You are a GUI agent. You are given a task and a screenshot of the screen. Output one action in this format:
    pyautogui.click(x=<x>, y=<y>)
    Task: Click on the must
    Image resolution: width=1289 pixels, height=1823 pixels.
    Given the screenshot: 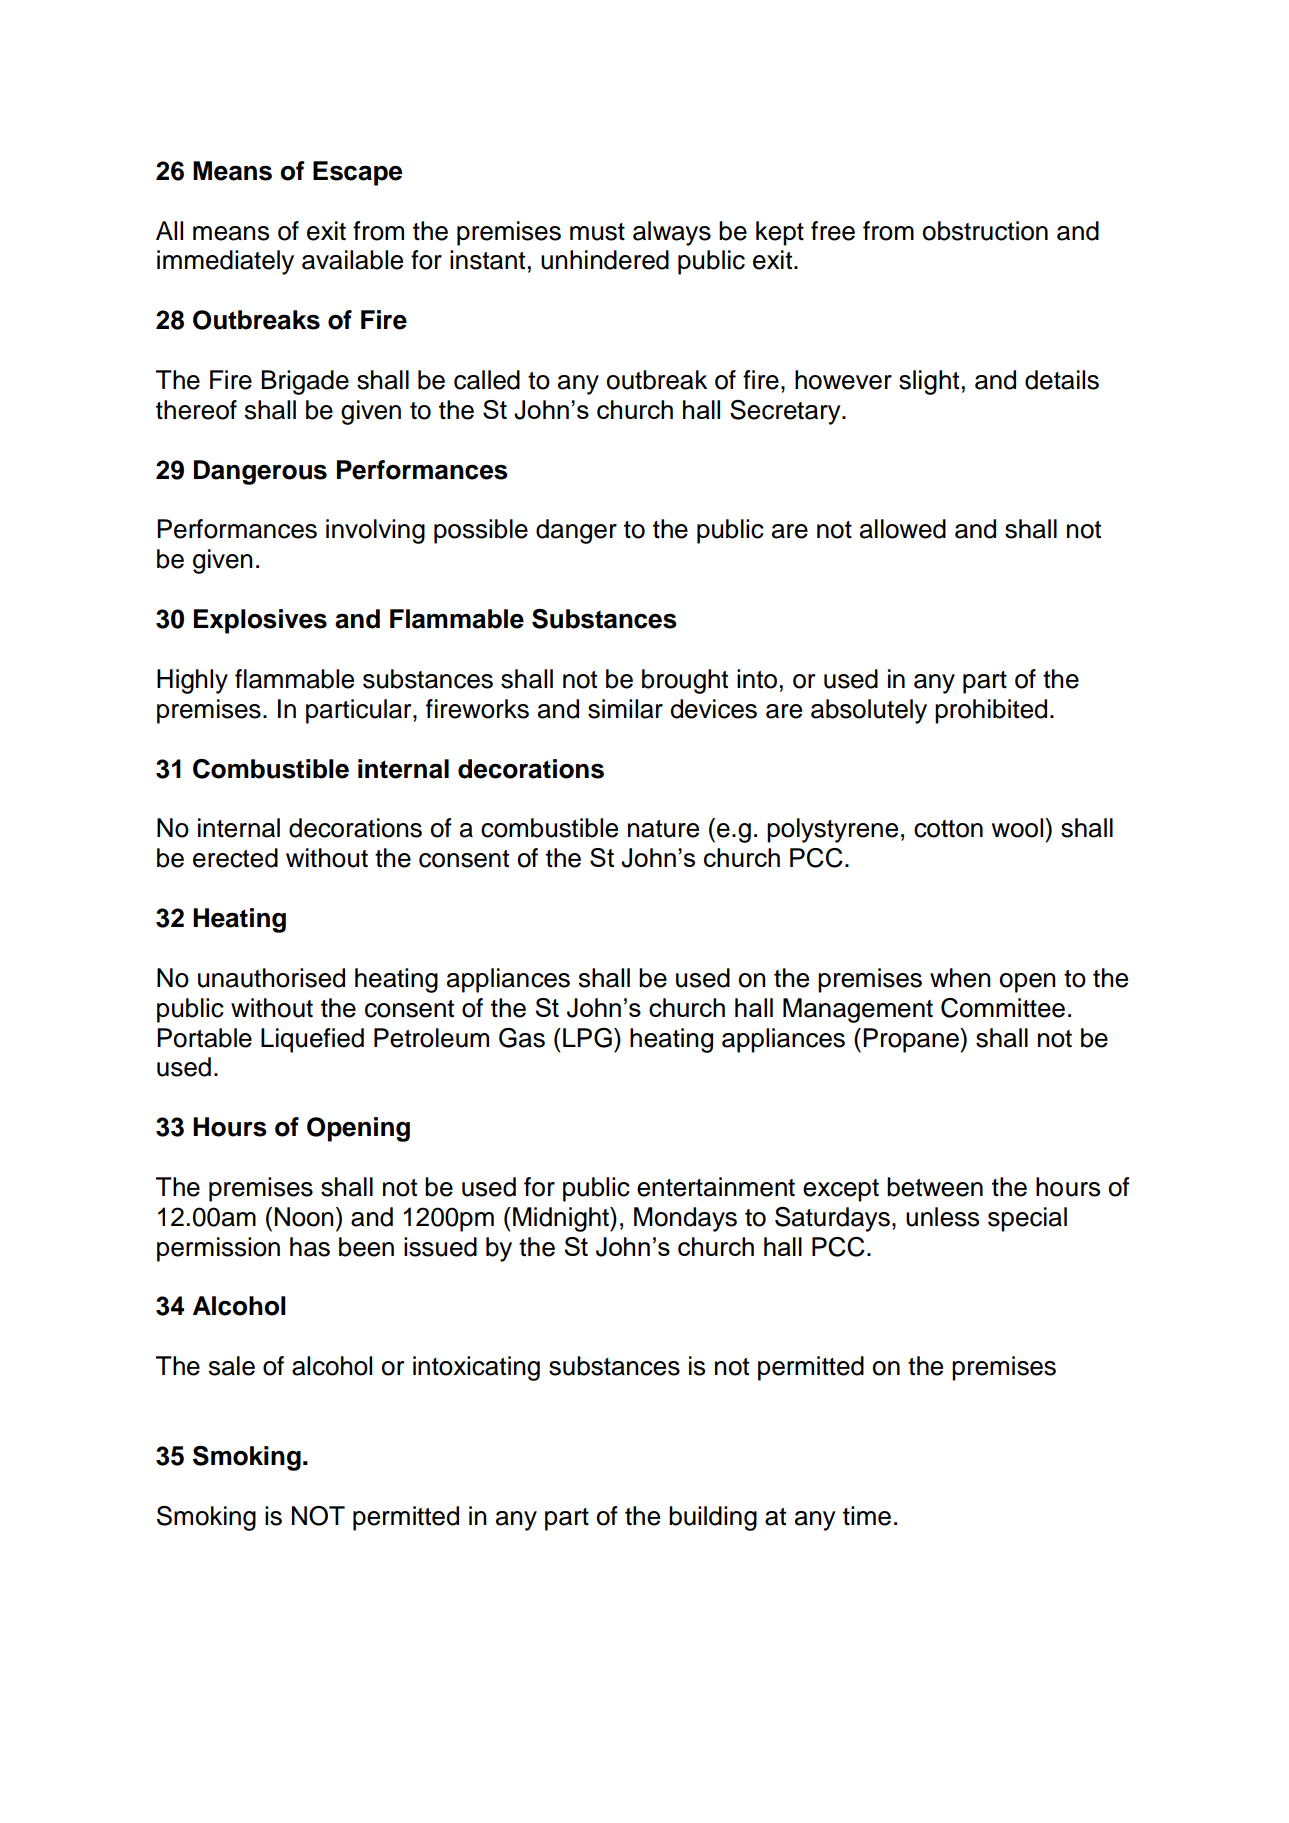 What is the action you would take?
    pyautogui.click(x=597, y=232)
